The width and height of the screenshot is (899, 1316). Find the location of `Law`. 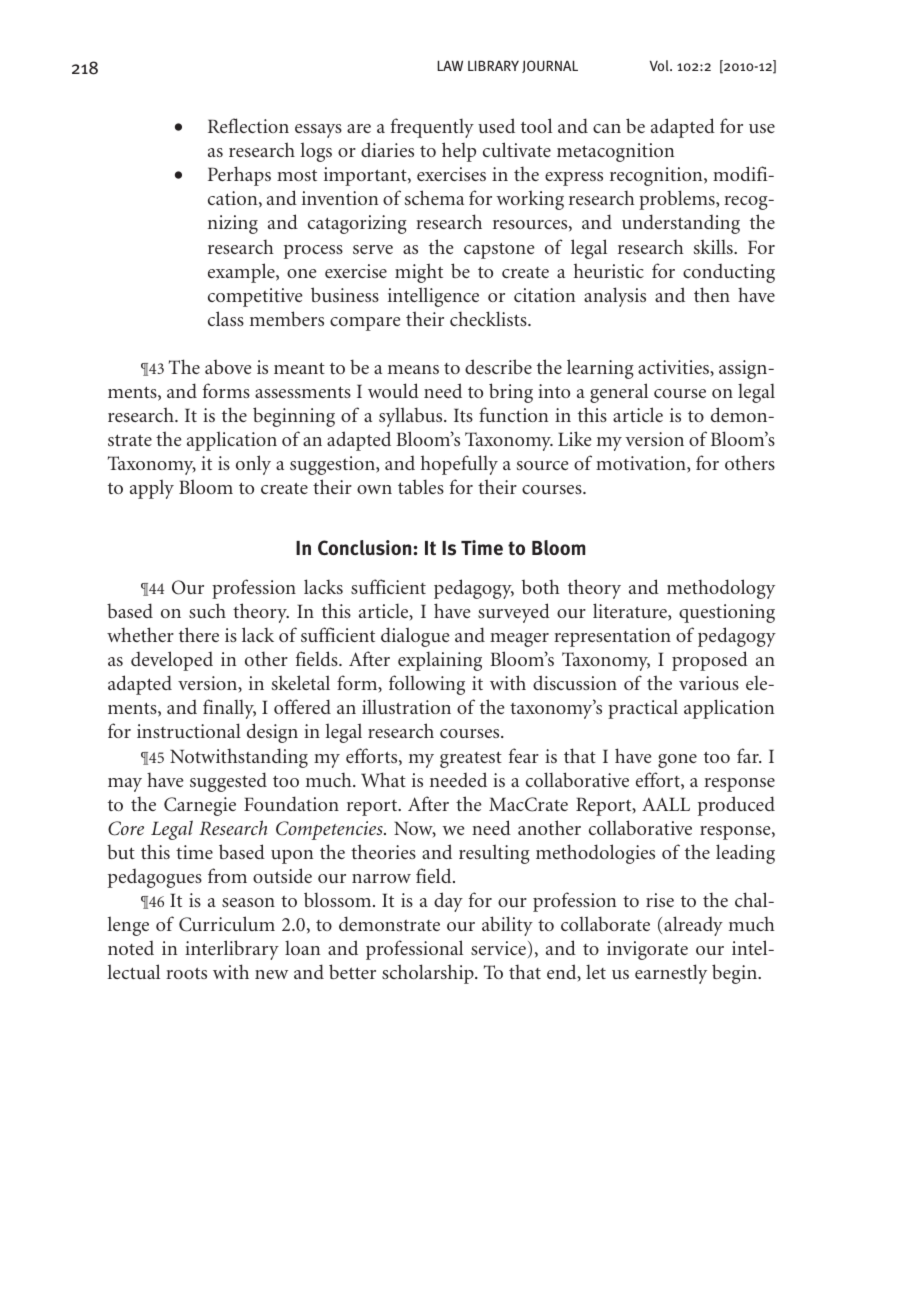

Law is located at coordinates (450, 66).
